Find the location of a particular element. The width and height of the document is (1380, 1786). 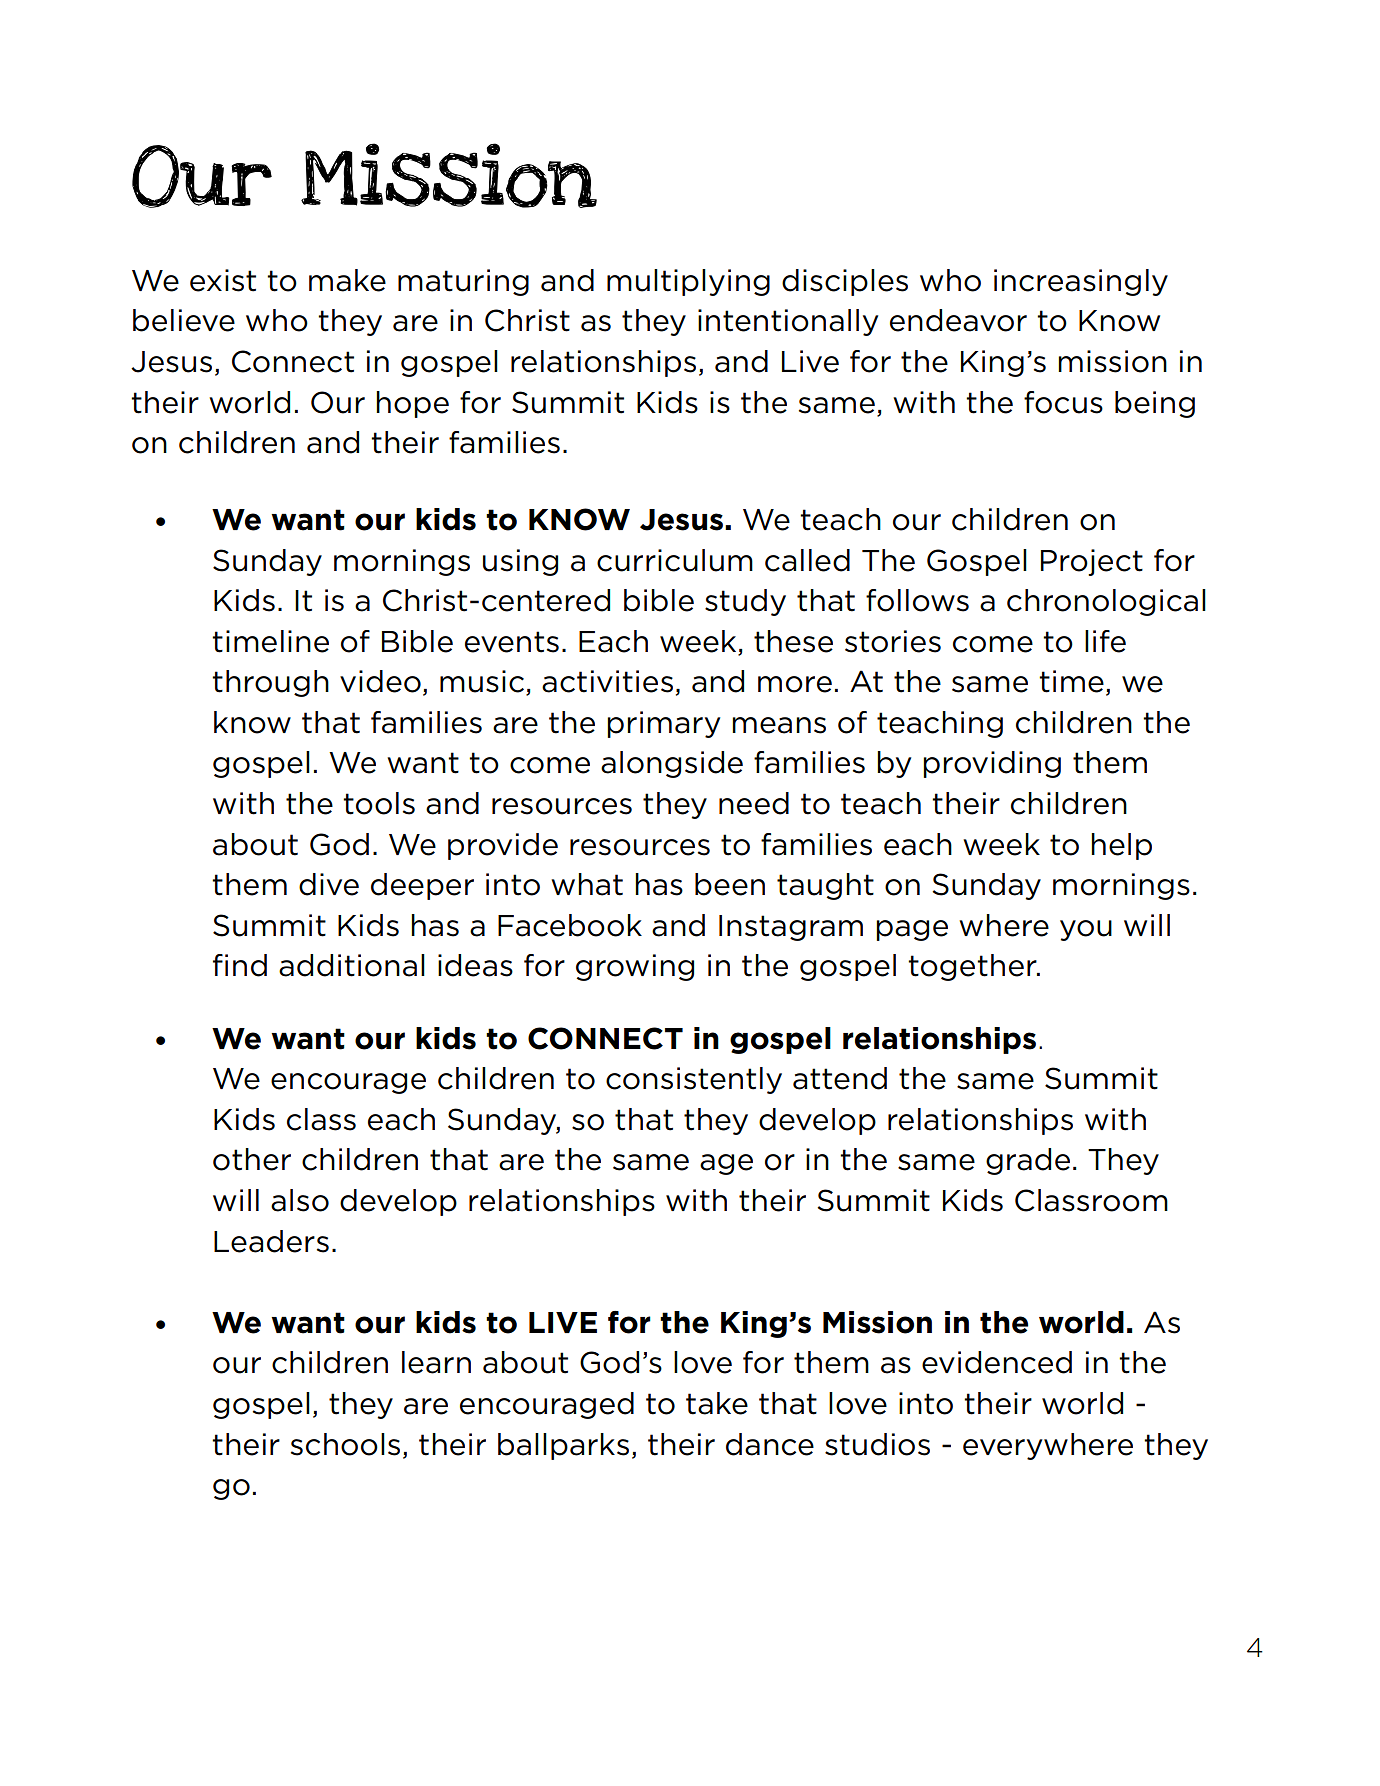

evidenced is located at coordinates (997, 1362).
